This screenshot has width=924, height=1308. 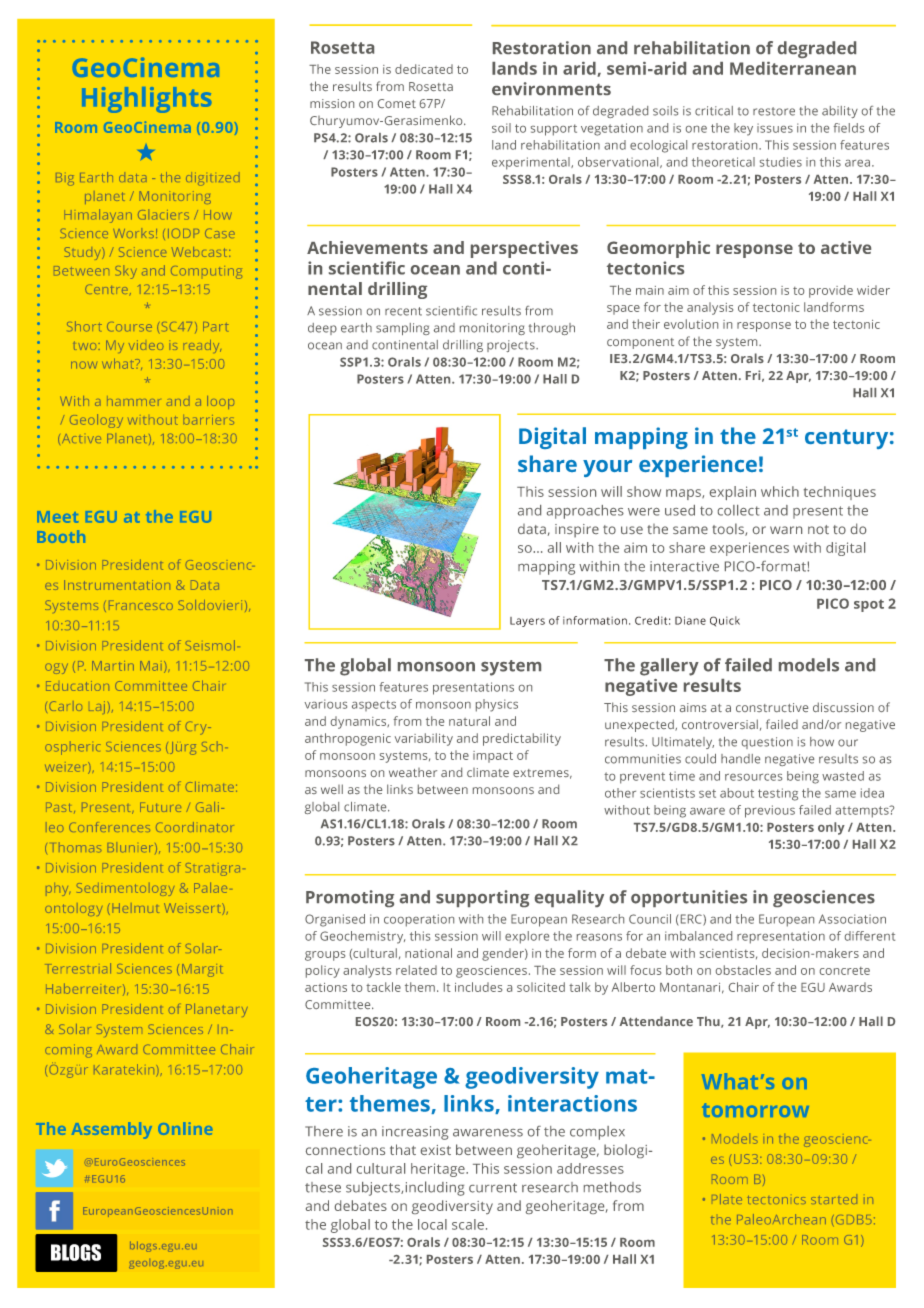 I want to click on dedicated, so click(x=424, y=69).
